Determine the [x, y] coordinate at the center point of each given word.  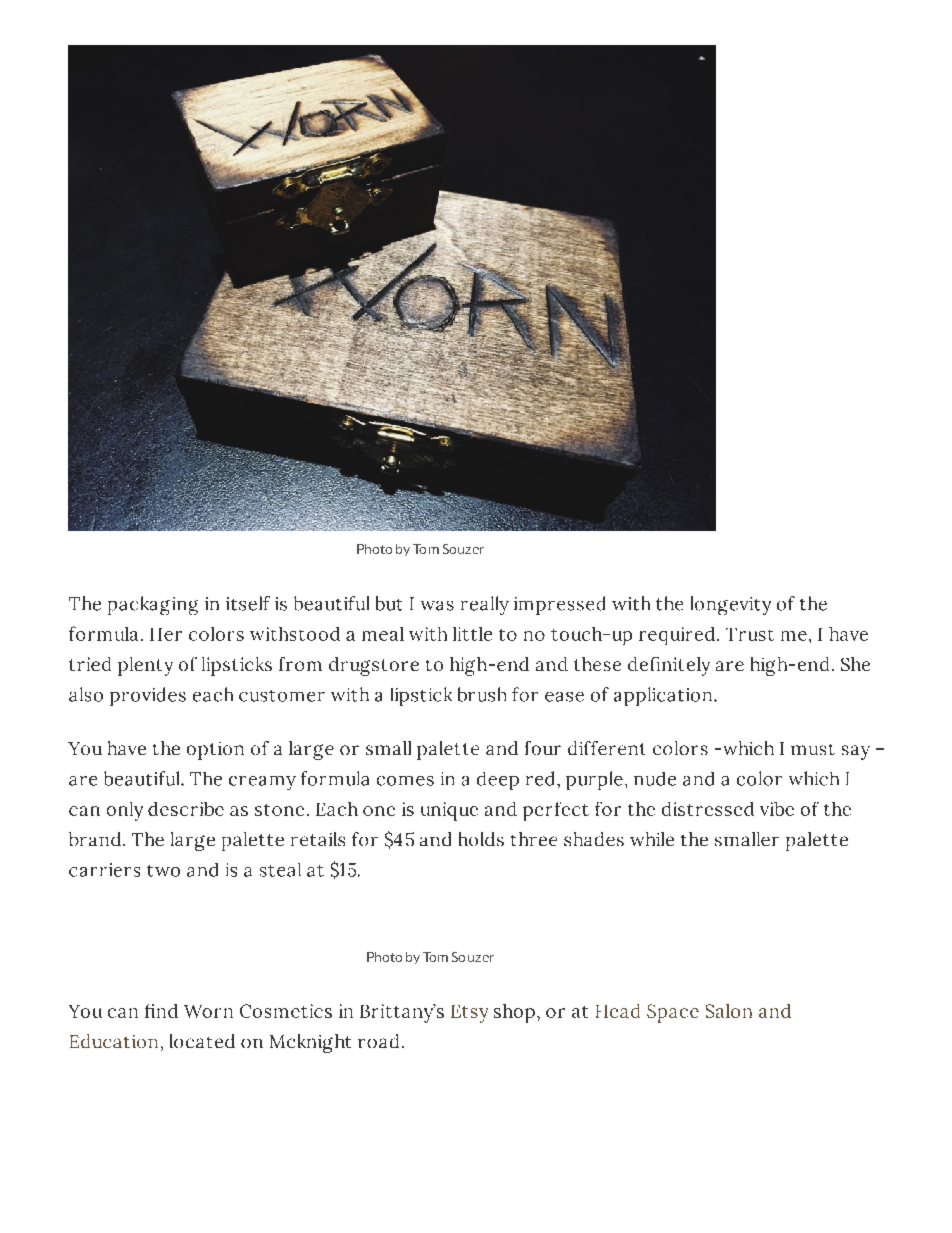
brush [482, 694]
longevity [731, 605]
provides [148, 696]
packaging [153, 605]
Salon [729, 1011]
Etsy [469, 1014]
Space [673, 1013]
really [485, 605]
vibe [777, 809]
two [163, 871]
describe [186, 809]
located [202, 1041]
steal [280, 870]
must [813, 749]
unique [449, 811]
